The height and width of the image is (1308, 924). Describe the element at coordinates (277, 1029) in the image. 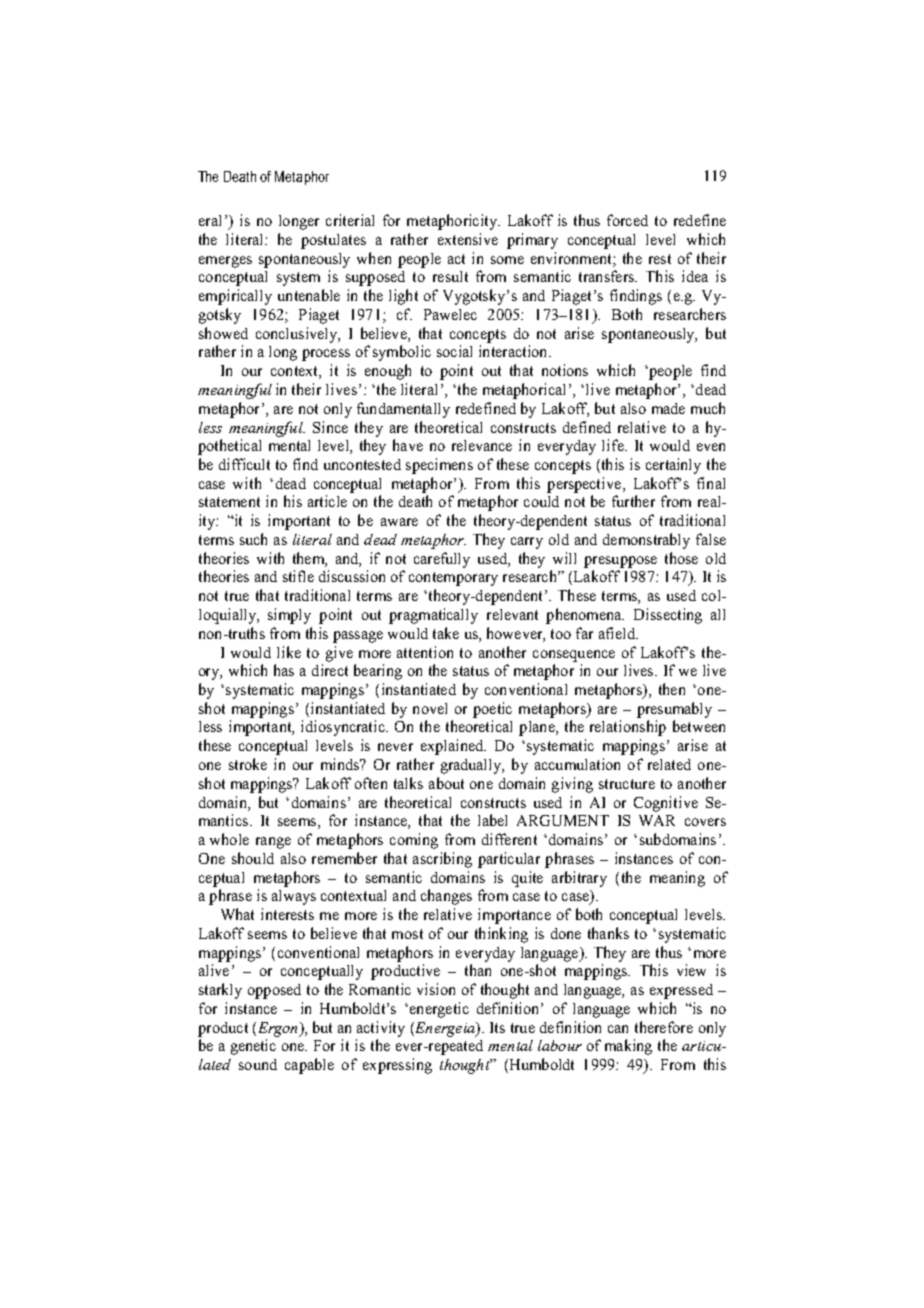

I see `Ergon` at that location.
